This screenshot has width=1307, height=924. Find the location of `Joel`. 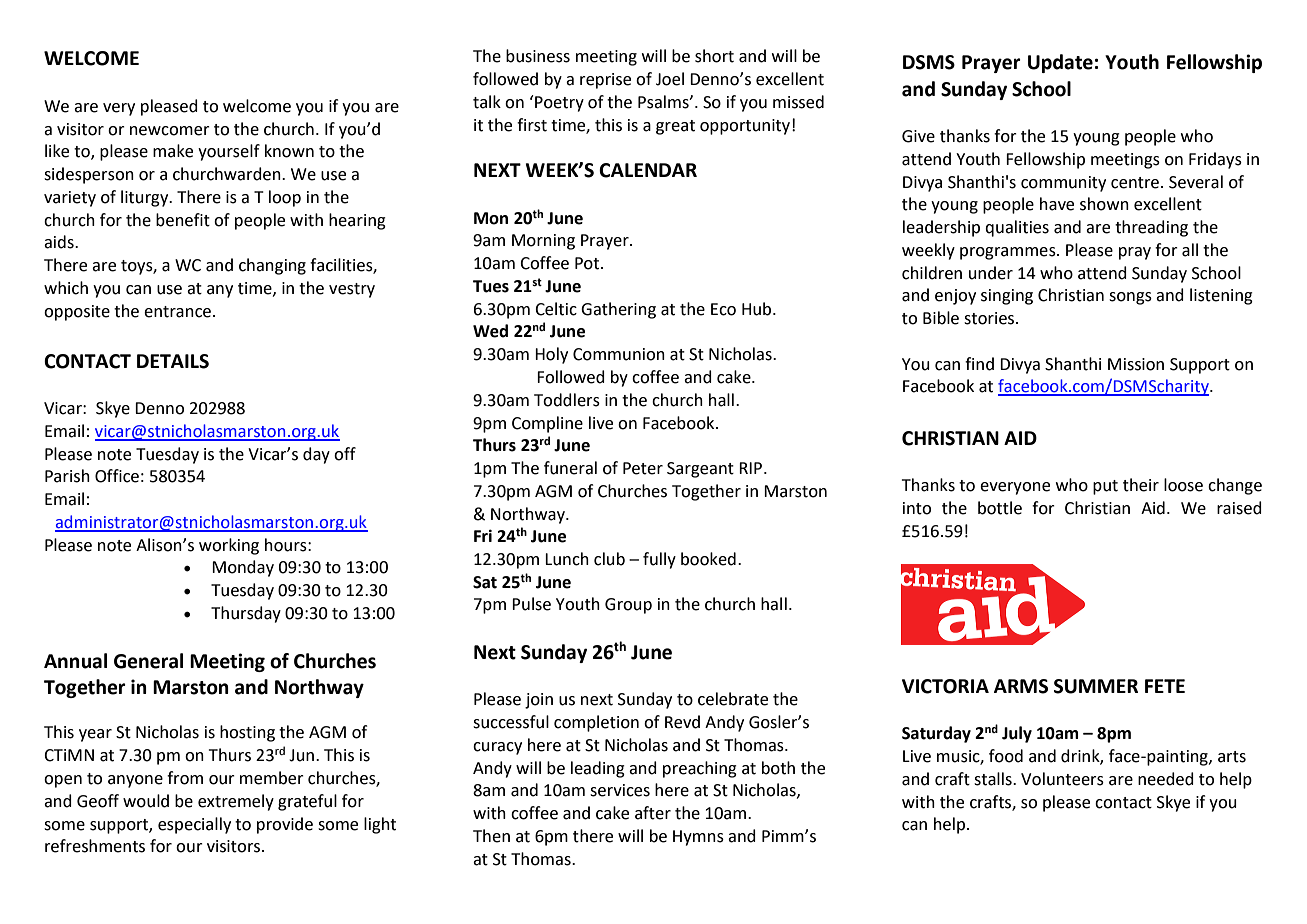

Joel is located at coordinates (670, 79).
